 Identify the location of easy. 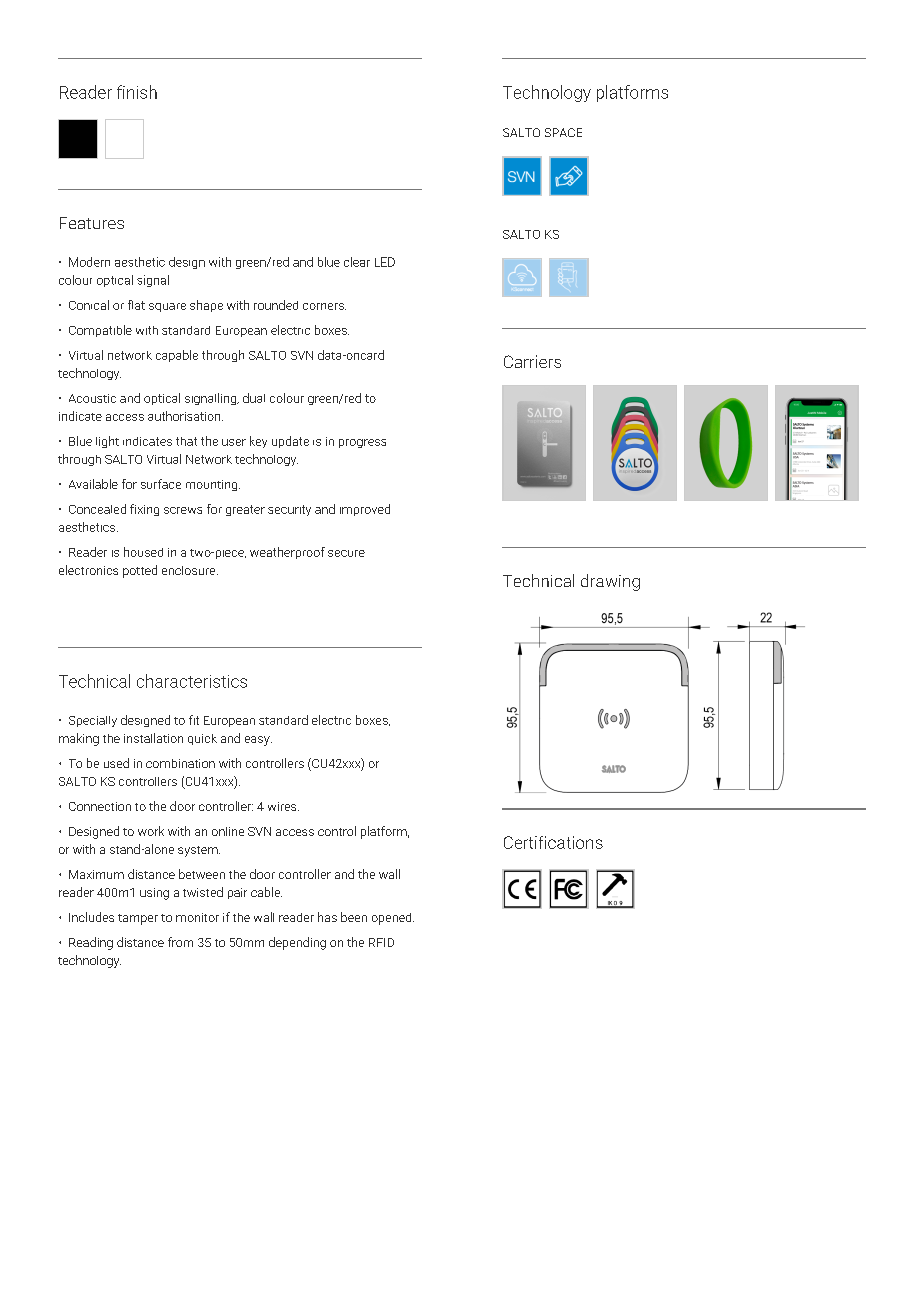
(258, 741).
